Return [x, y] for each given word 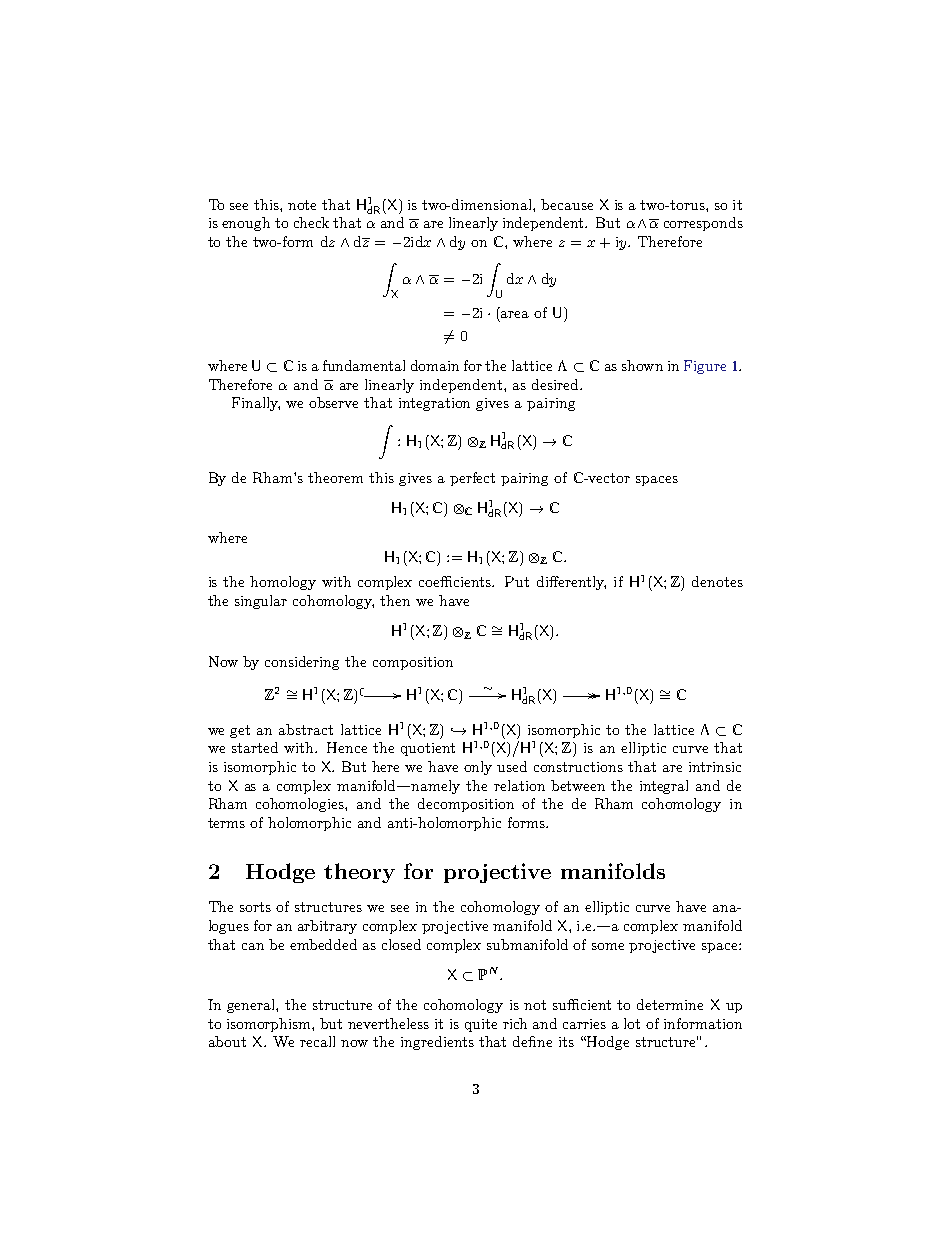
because [567, 204]
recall [317, 1041]
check [311, 222]
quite [481, 1025]
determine [670, 1004]
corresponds [703, 224]
